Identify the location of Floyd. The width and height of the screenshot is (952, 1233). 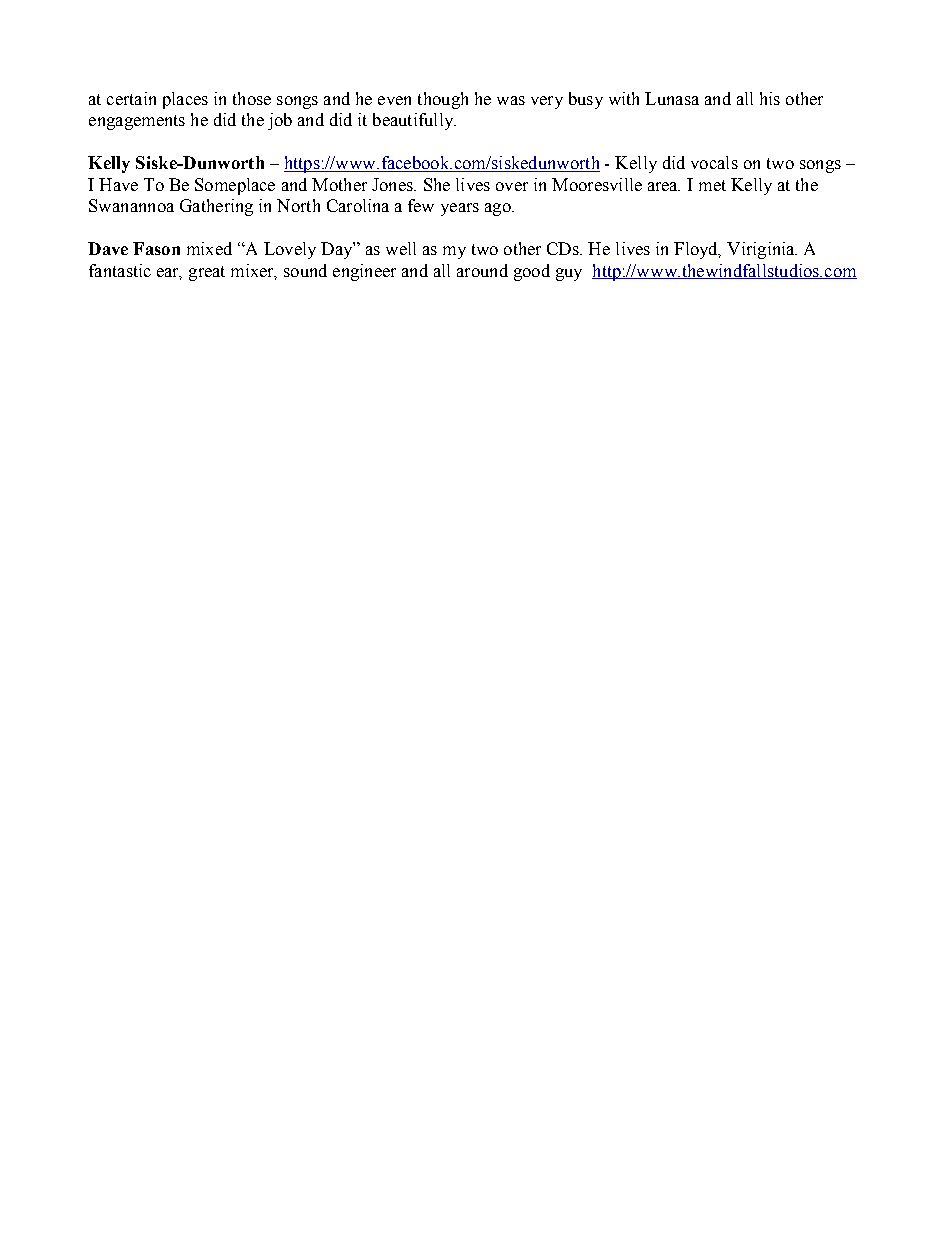
(697, 250).
